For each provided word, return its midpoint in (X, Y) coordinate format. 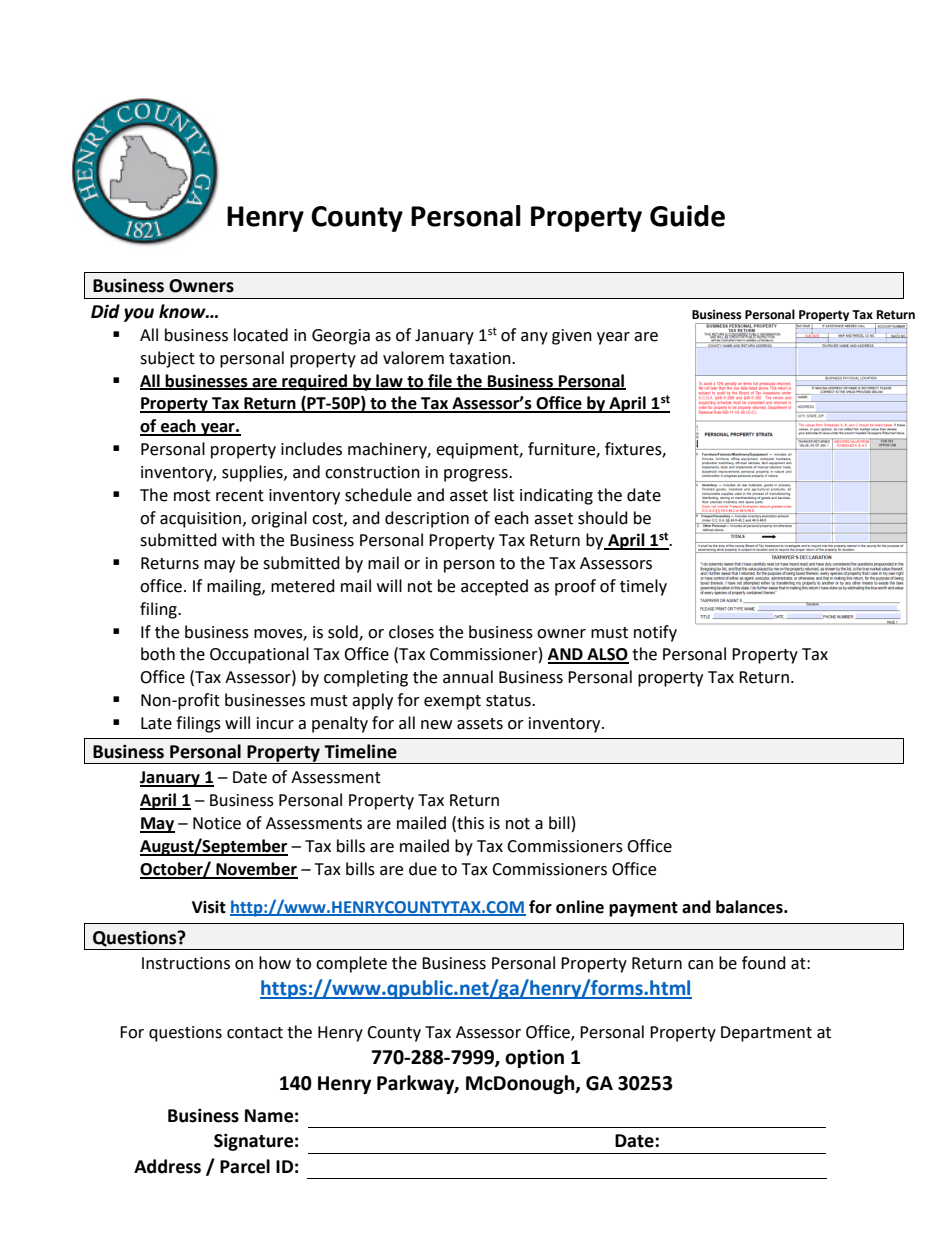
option (534, 1058)
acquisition (200, 520)
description (427, 519)
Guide (687, 216)
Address (167, 1166)
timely (643, 587)
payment (643, 909)
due (423, 869)
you (139, 315)
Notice (217, 823)
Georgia (341, 337)
